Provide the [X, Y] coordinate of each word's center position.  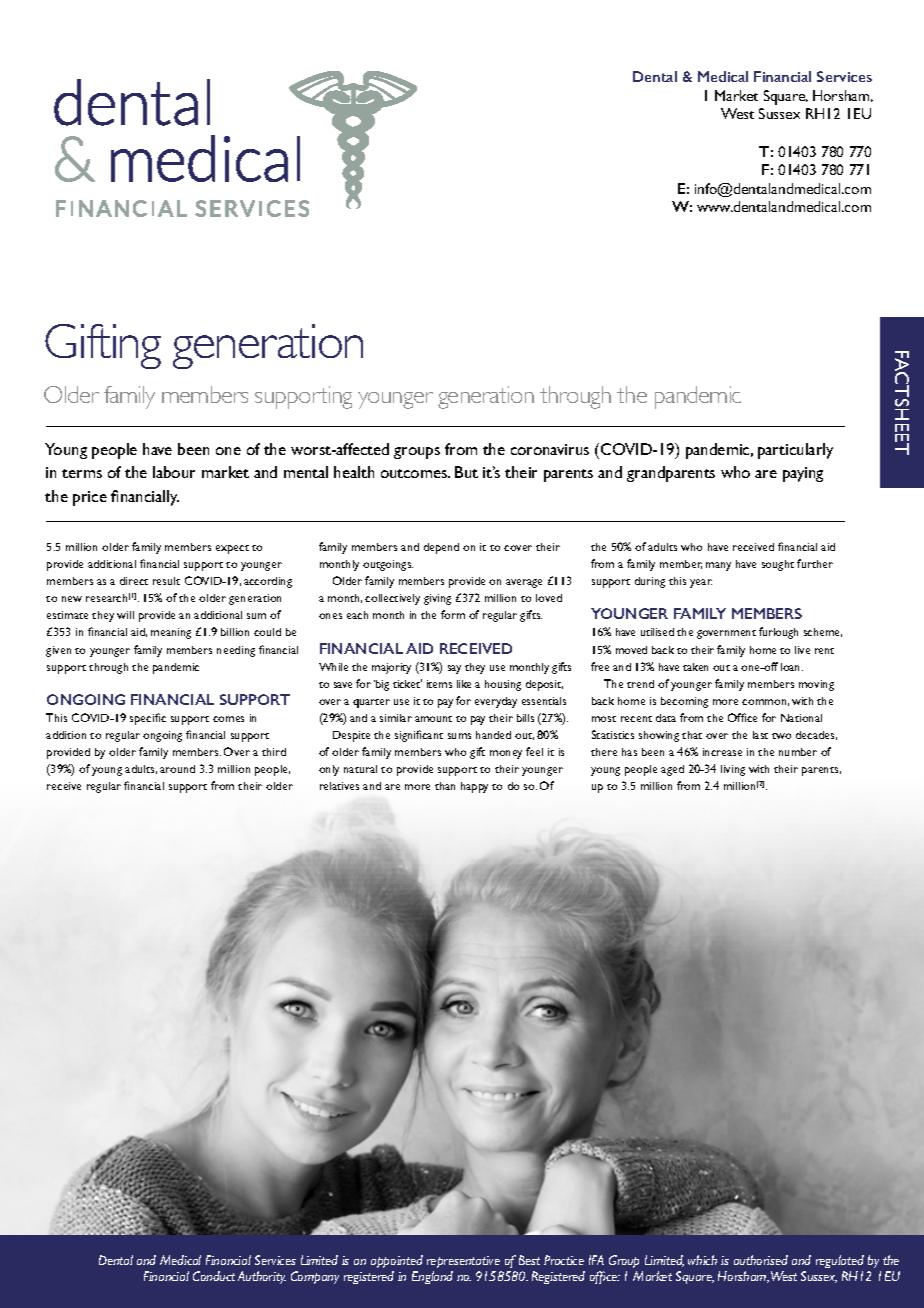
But [466, 472]
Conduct [214, 1276]
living [733, 770]
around [177, 769]
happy [474, 787]
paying [803, 474]
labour [174, 472]
